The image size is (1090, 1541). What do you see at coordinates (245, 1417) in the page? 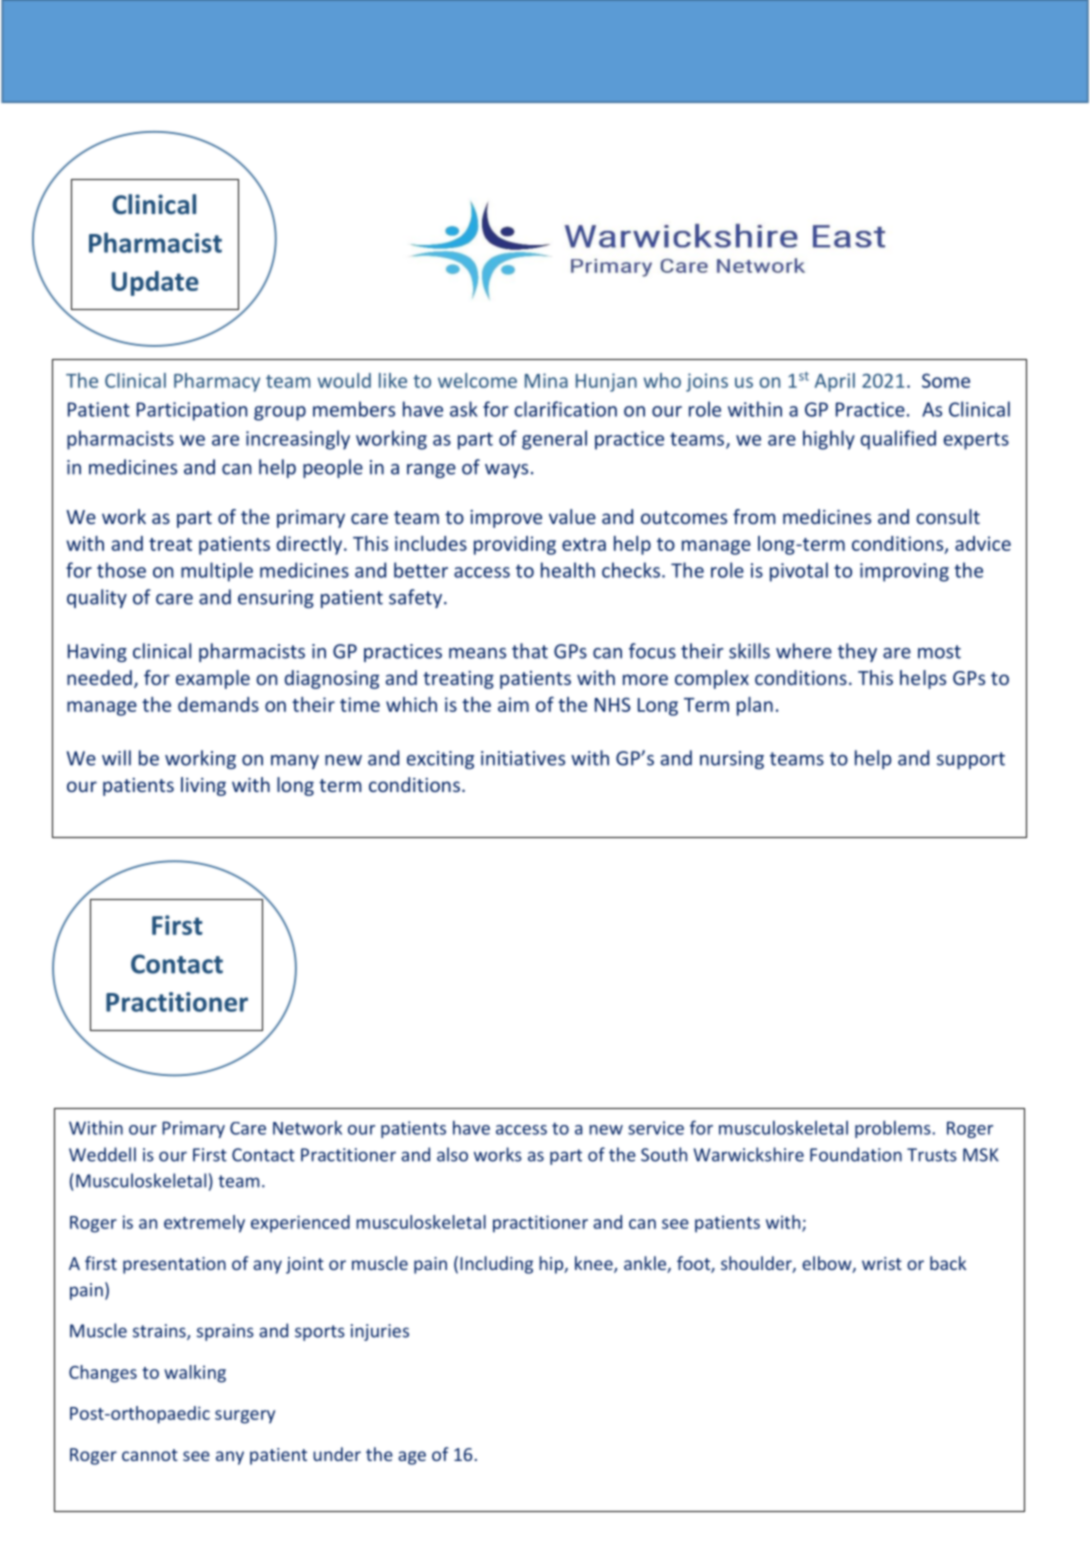
I see `surgery` at bounding box center [245, 1417].
